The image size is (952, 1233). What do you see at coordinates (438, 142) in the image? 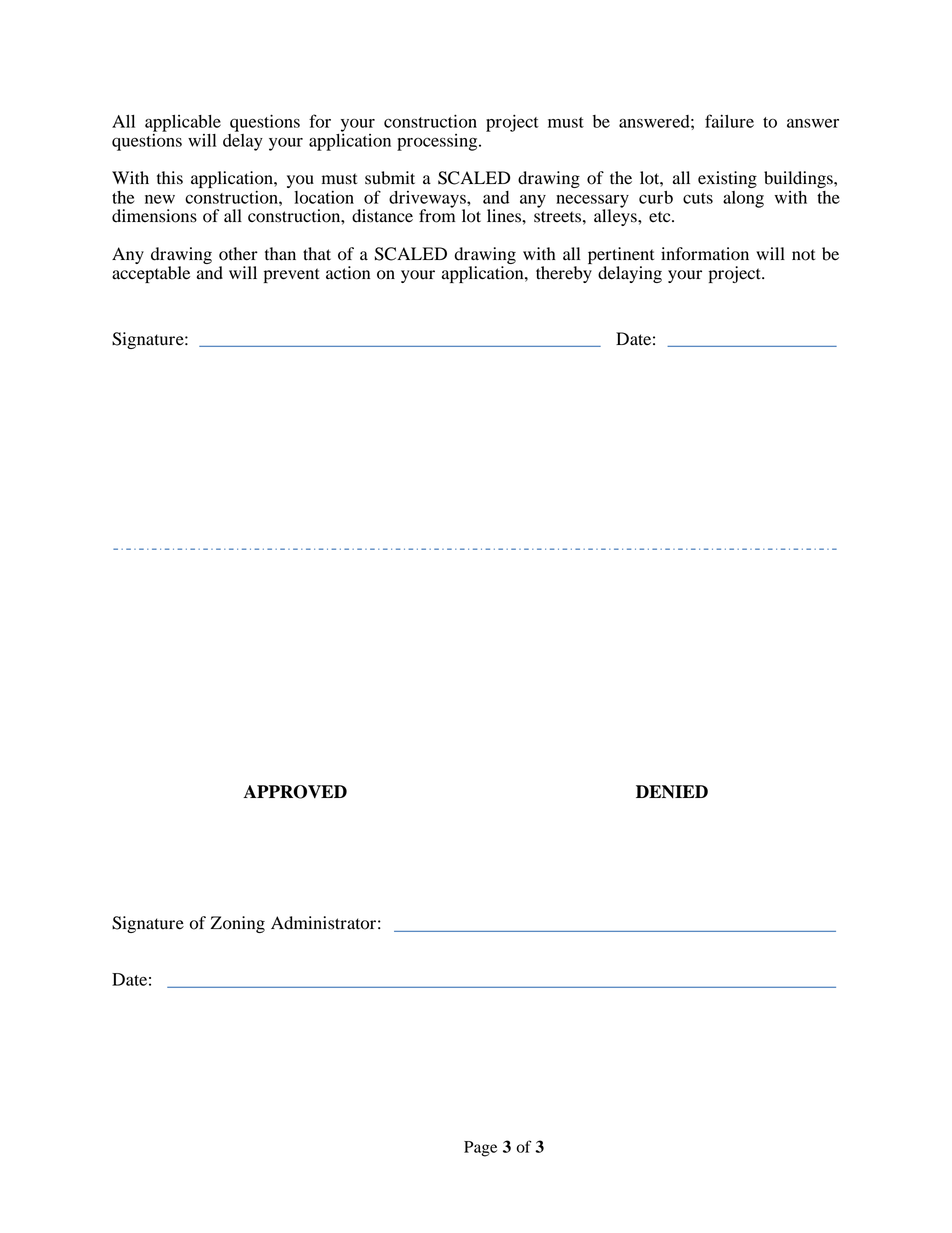
I see `processing` at bounding box center [438, 142].
